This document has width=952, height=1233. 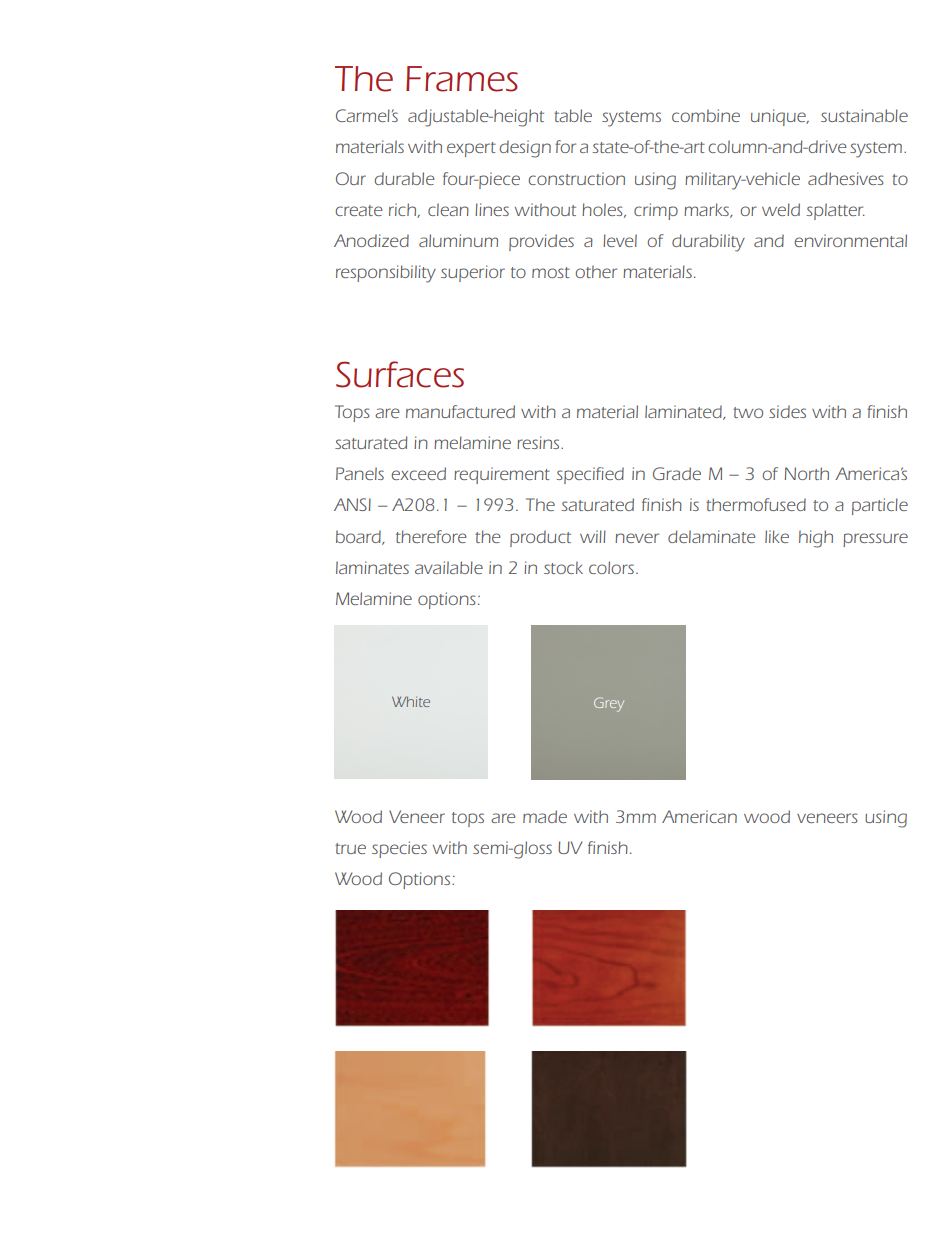 What do you see at coordinates (850, 240) in the document?
I see `environmental` at bounding box center [850, 240].
